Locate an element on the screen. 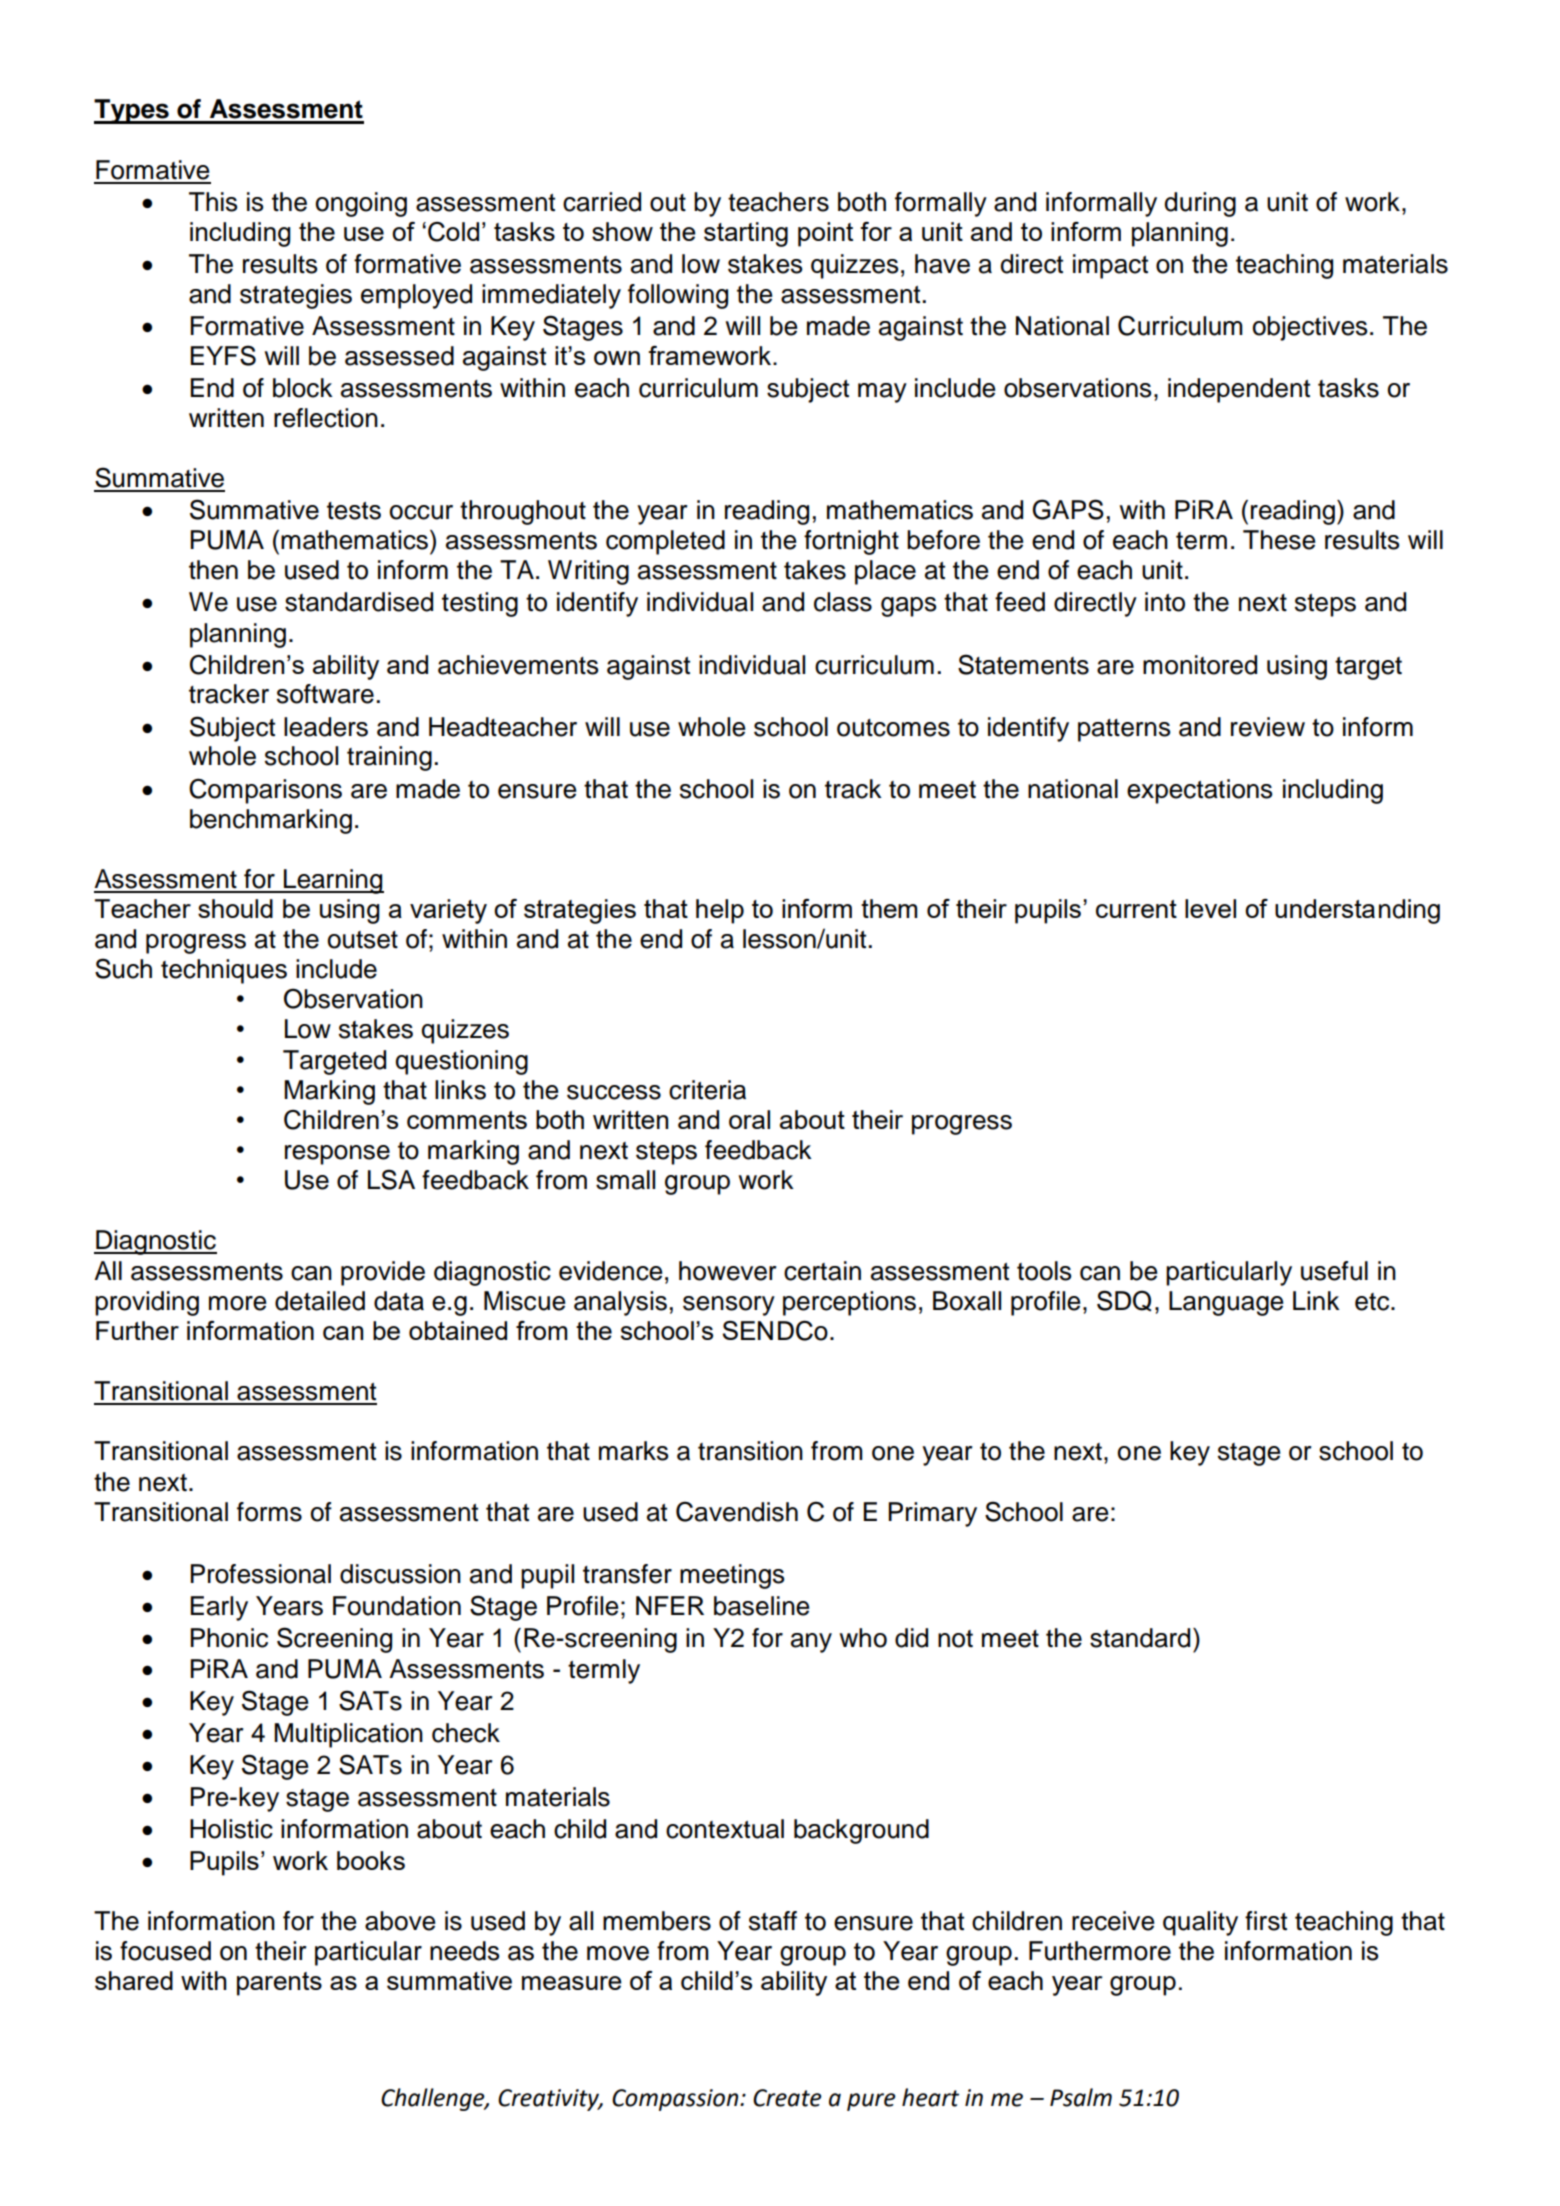 The image size is (1560, 2206). useful is located at coordinates (1334, 1271).
